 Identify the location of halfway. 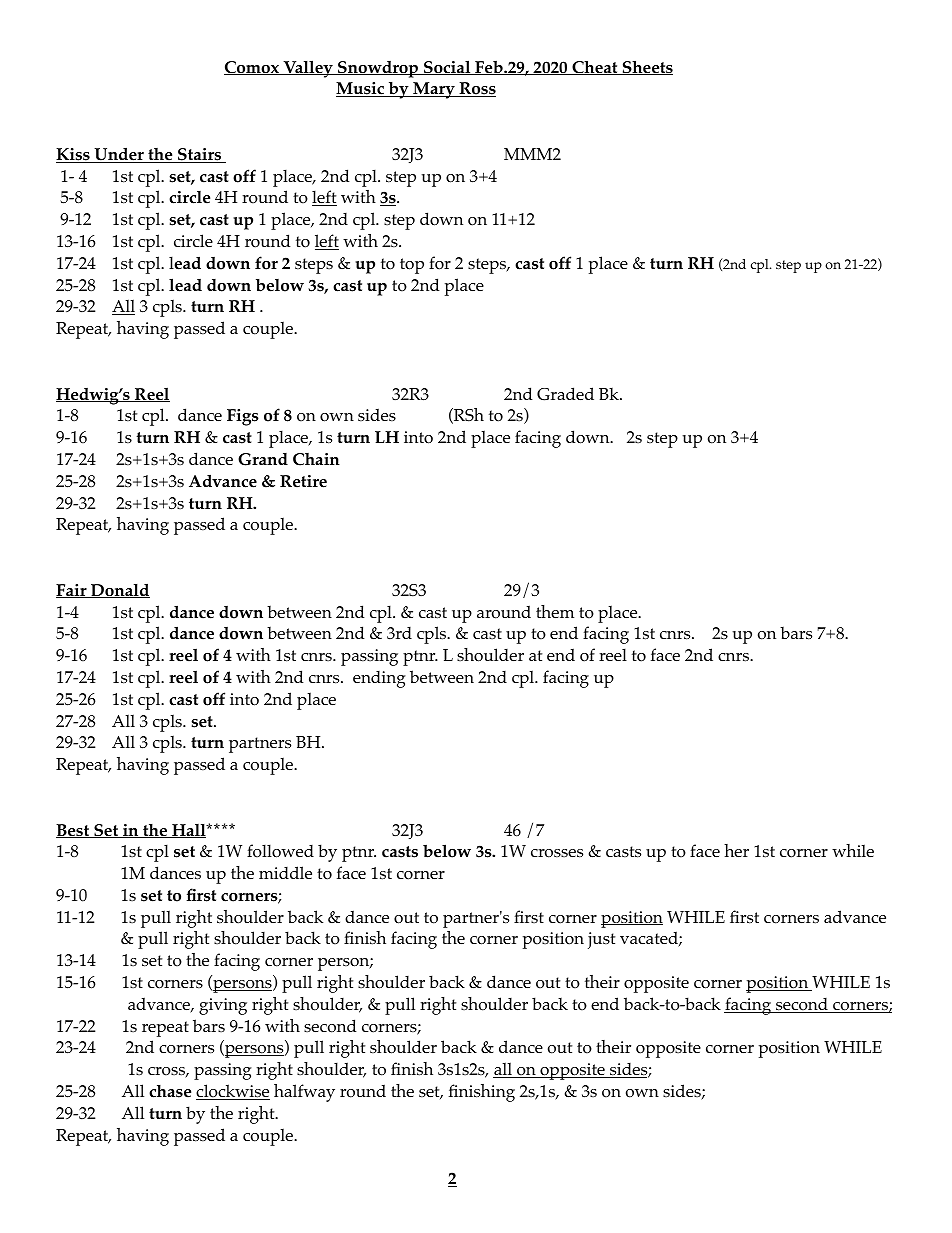
(304, 1093).
